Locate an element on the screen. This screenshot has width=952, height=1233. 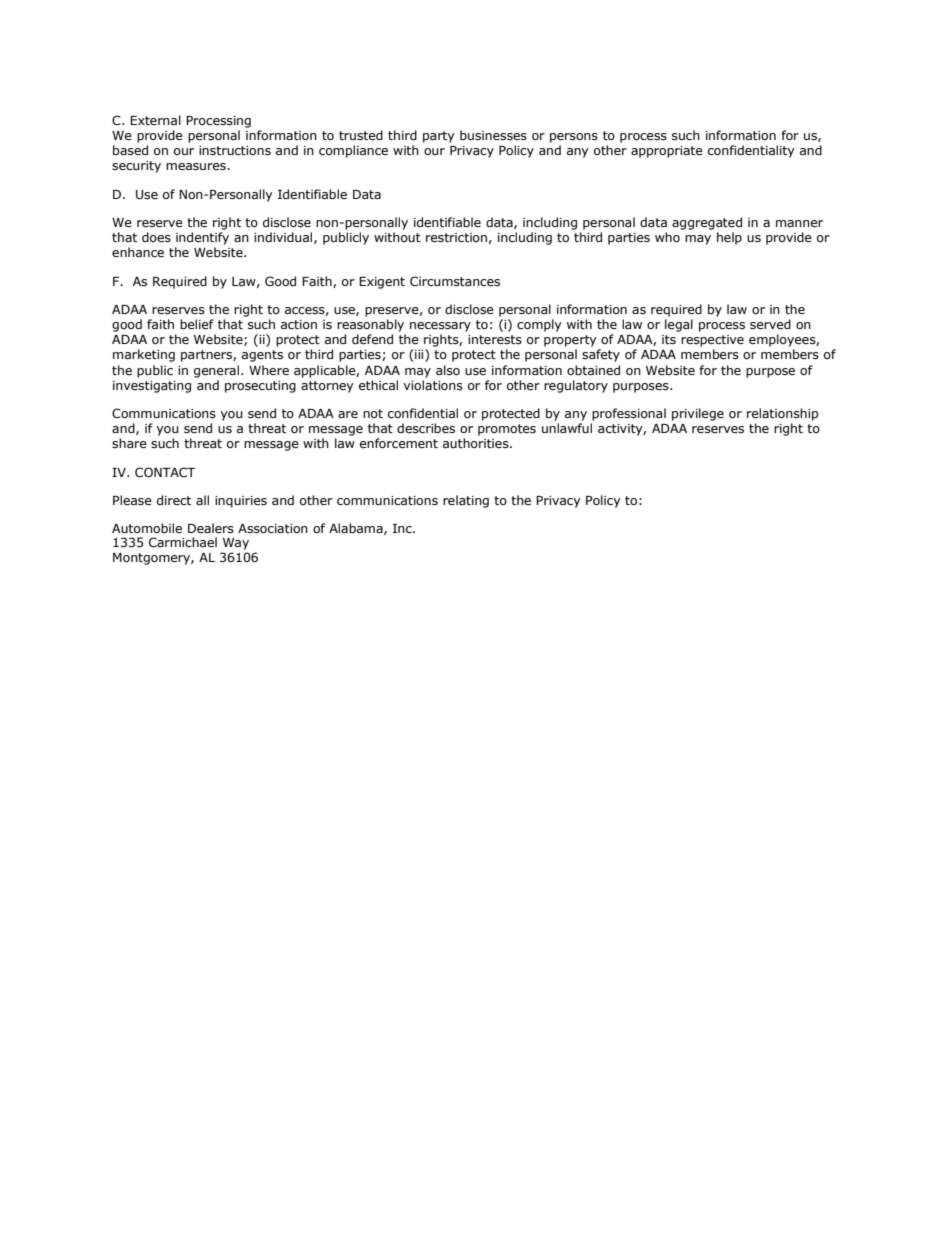
belief is located at coordinates (197, 324).
